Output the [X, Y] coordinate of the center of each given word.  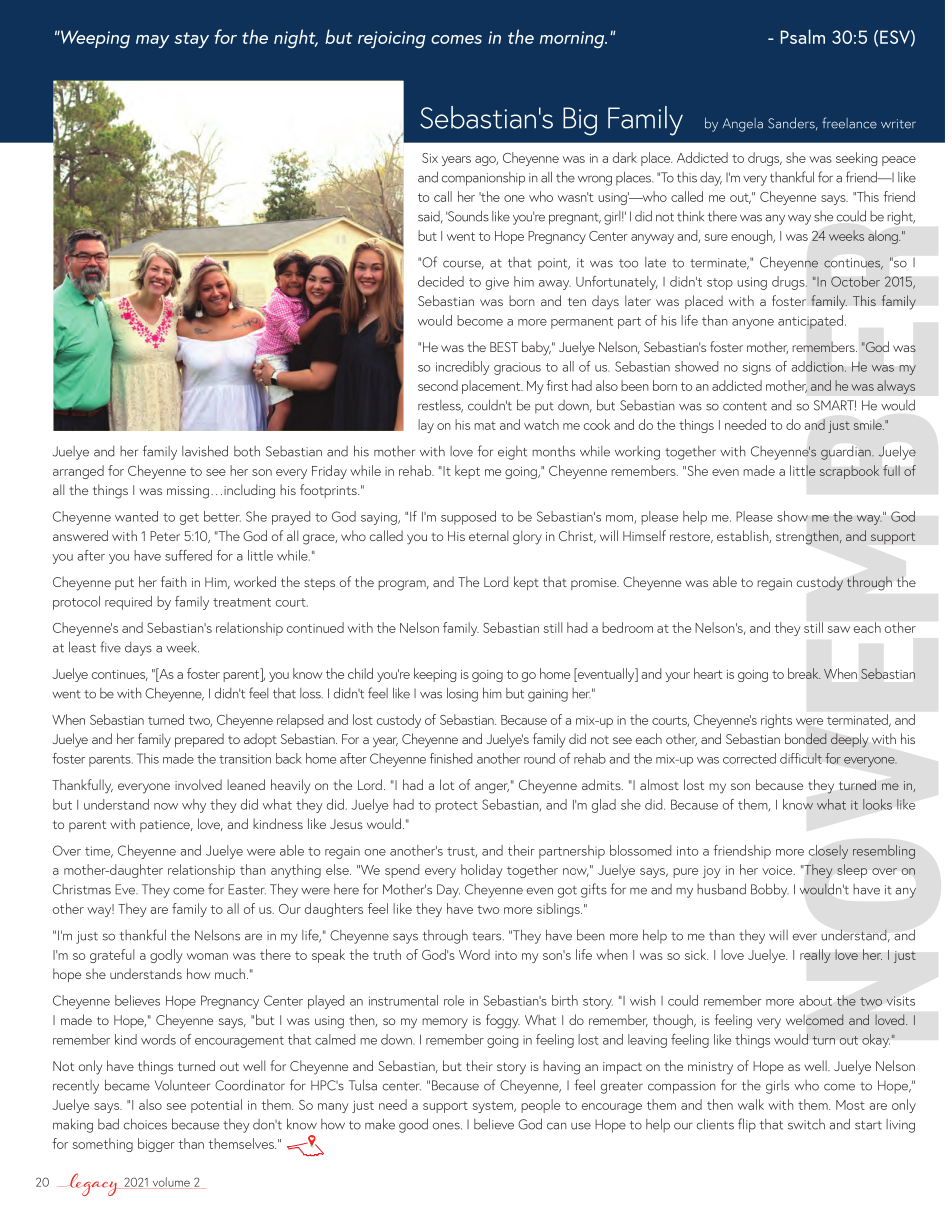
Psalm [803, 36]
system [493, 1107]
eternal [488, 535]
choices [145, 1124]
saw [838, 629]
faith [173, 581]
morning [573, 39]
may [152, 41]
